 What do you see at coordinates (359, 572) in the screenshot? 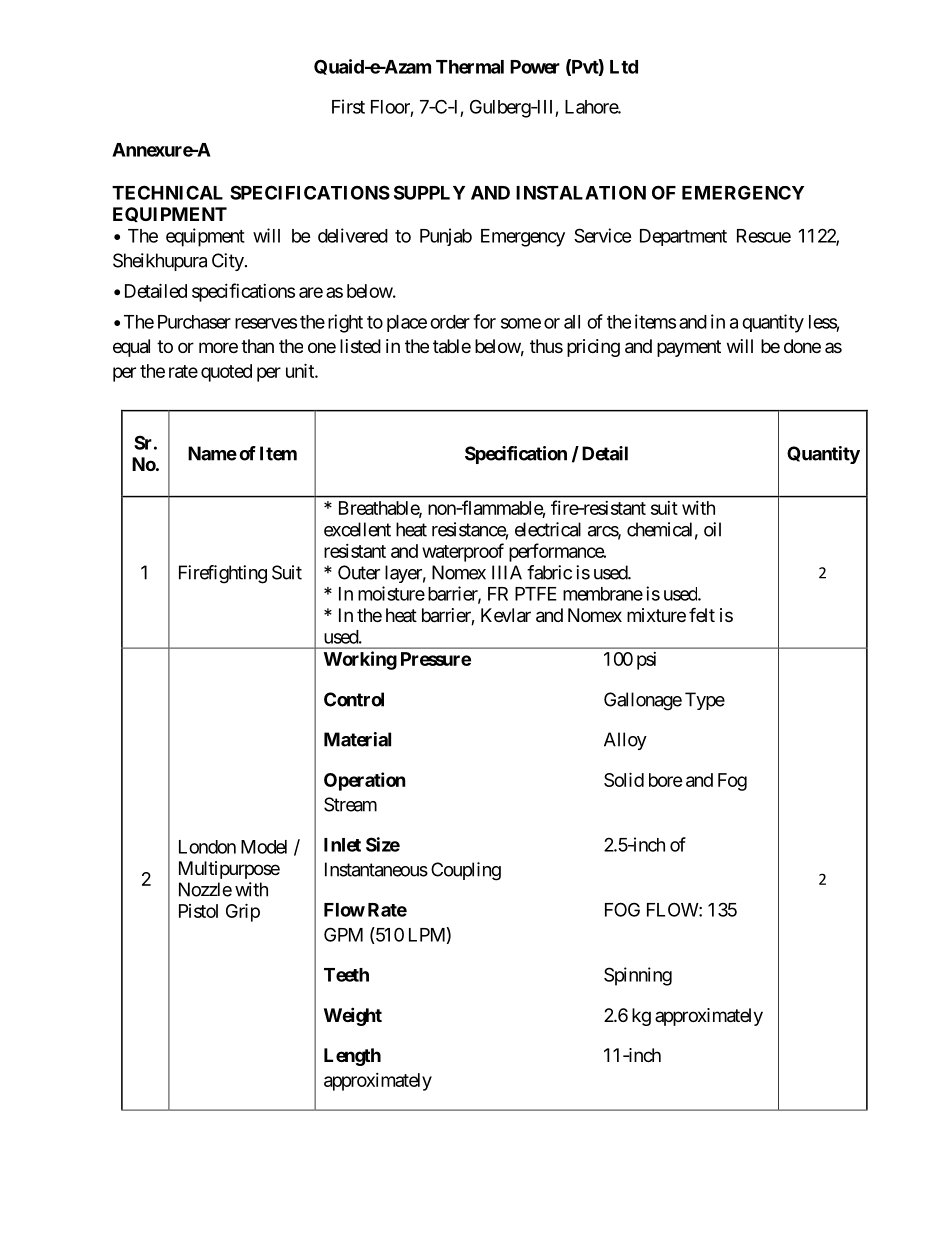
I see `Outer` at bounding box center [359, 572].
